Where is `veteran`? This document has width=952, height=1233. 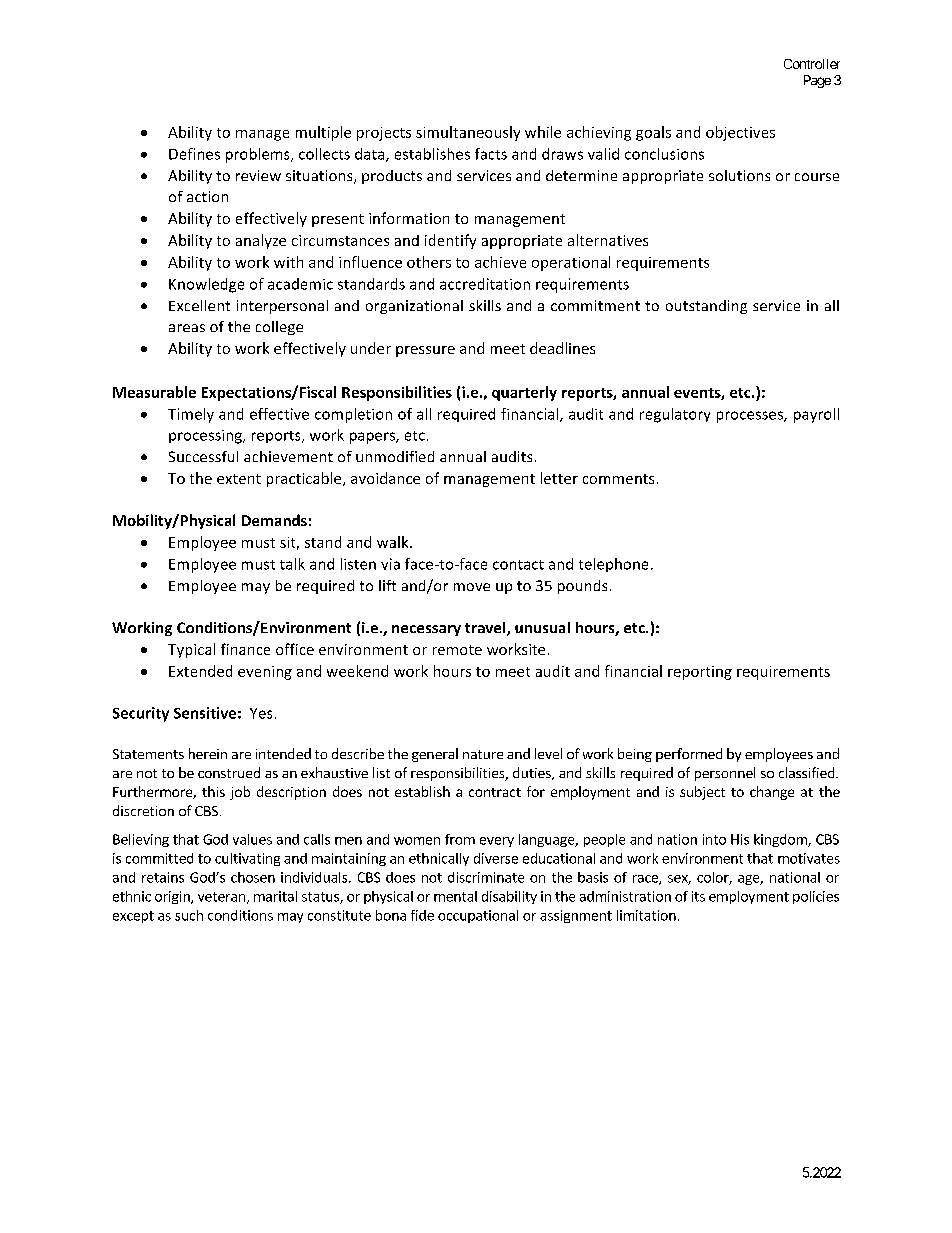
veteran is located at coordinates (221, 897).
